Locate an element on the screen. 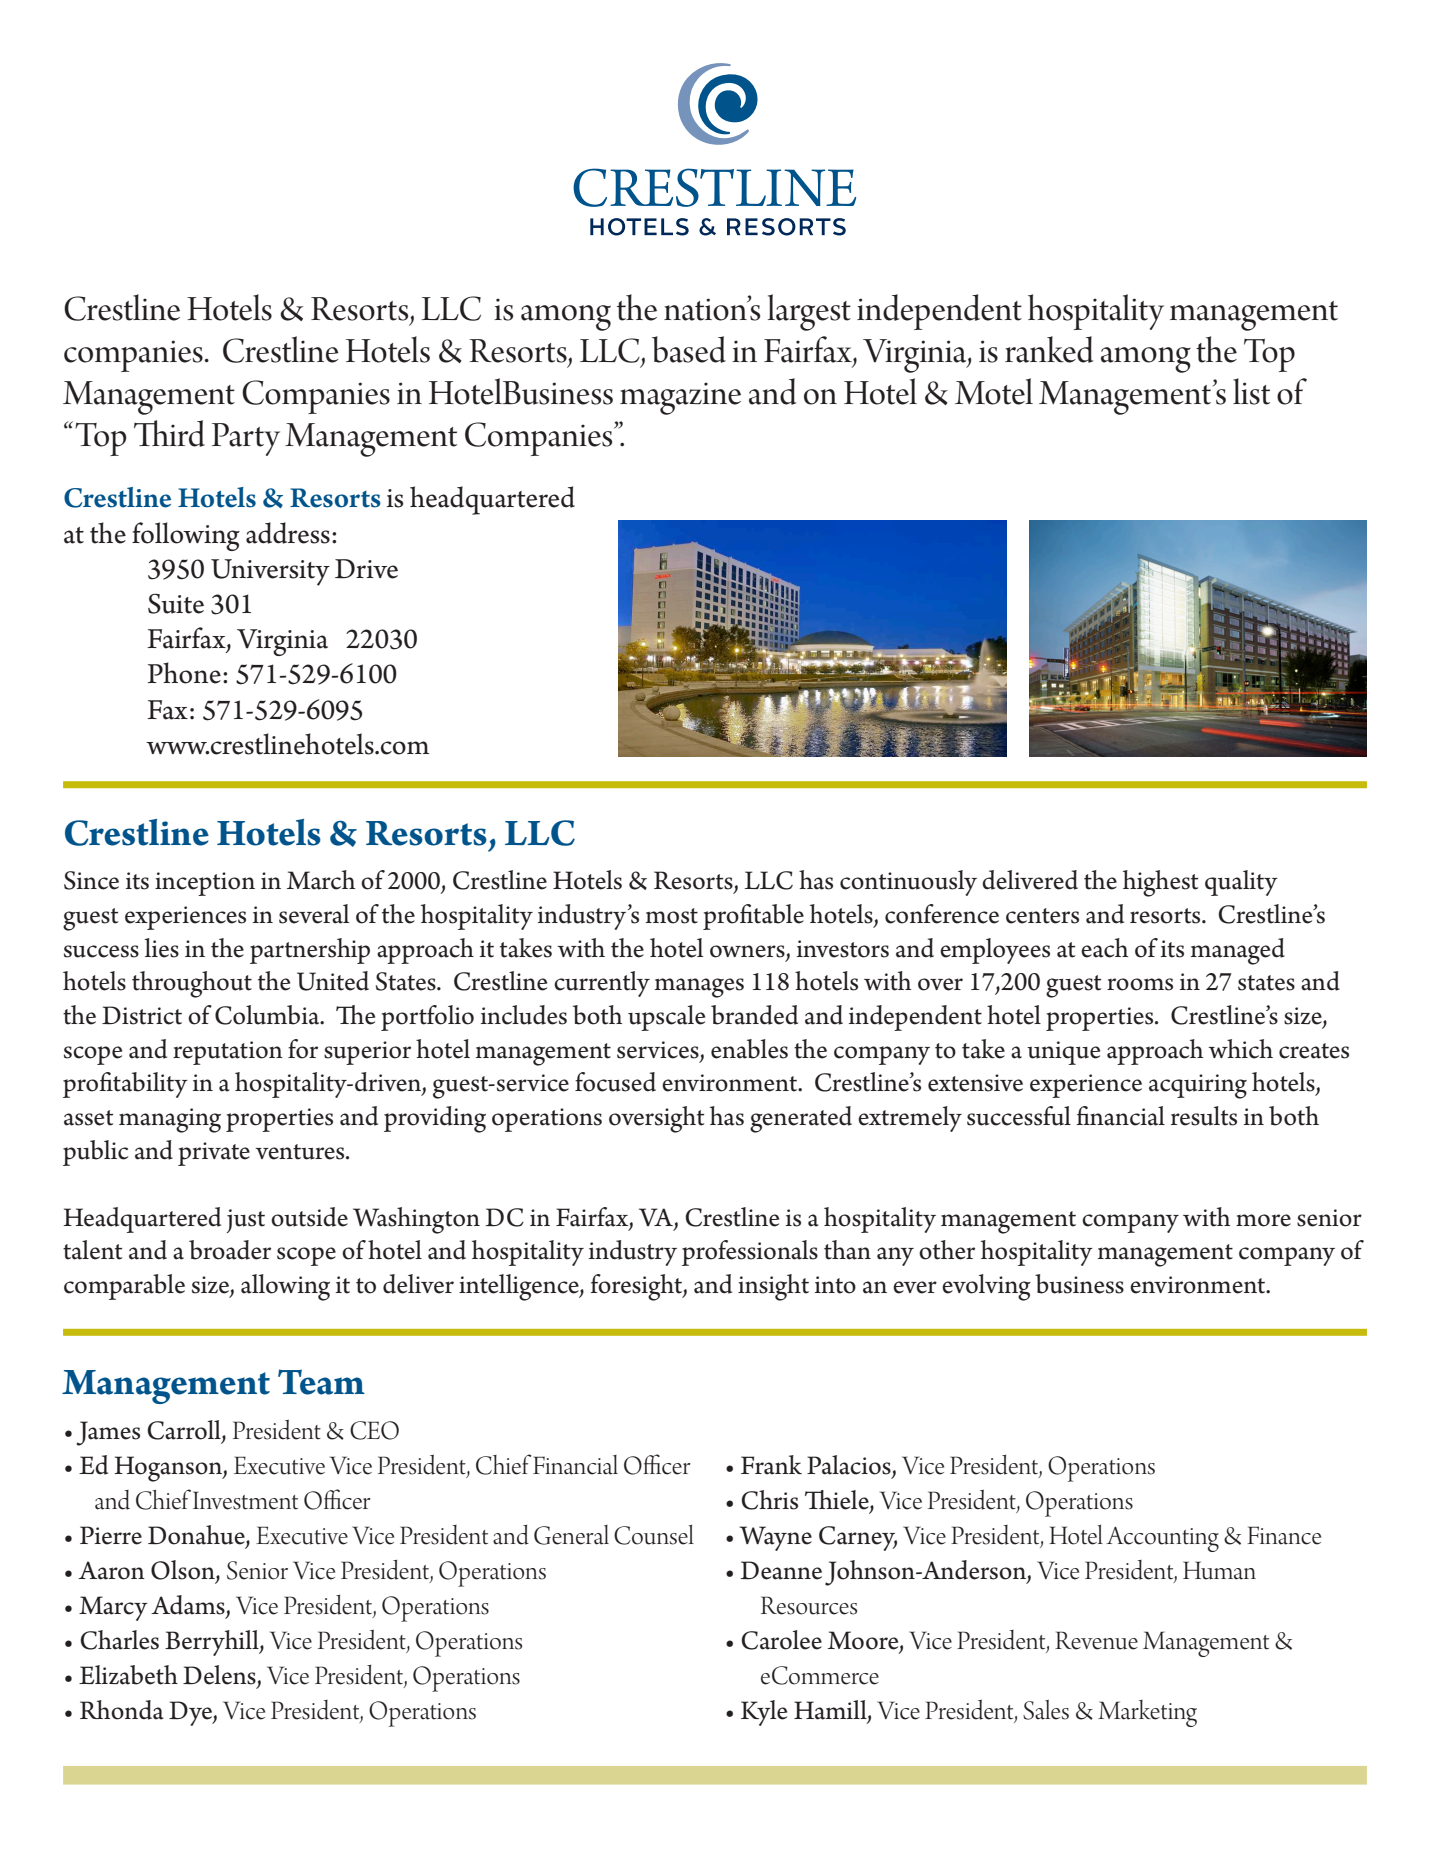 The image size is (1430, 1850). rooms is located at coordinates (1140, 984).
